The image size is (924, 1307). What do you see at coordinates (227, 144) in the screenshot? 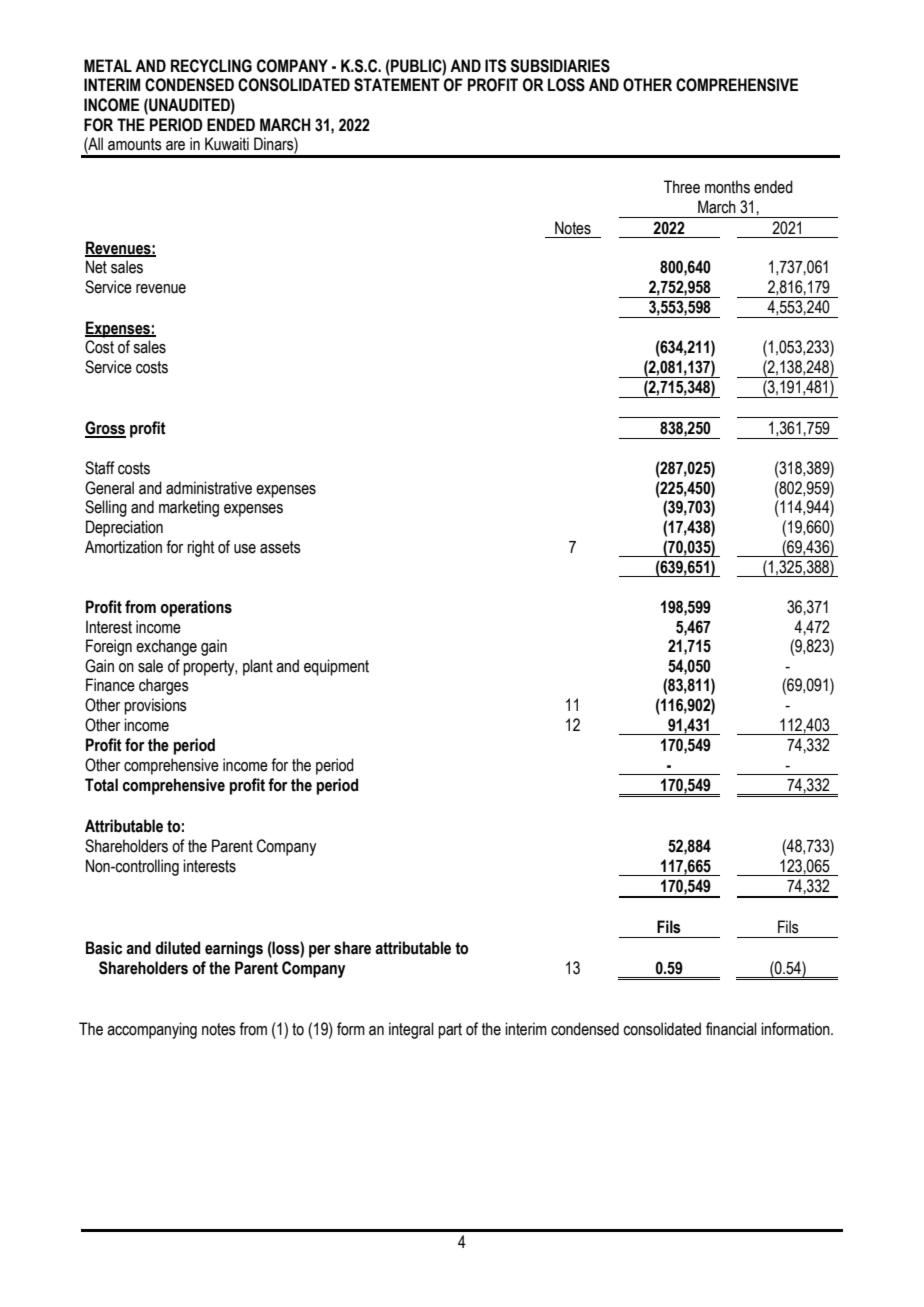
I see `Kuwaiti` at bounding box center [227, 144].
